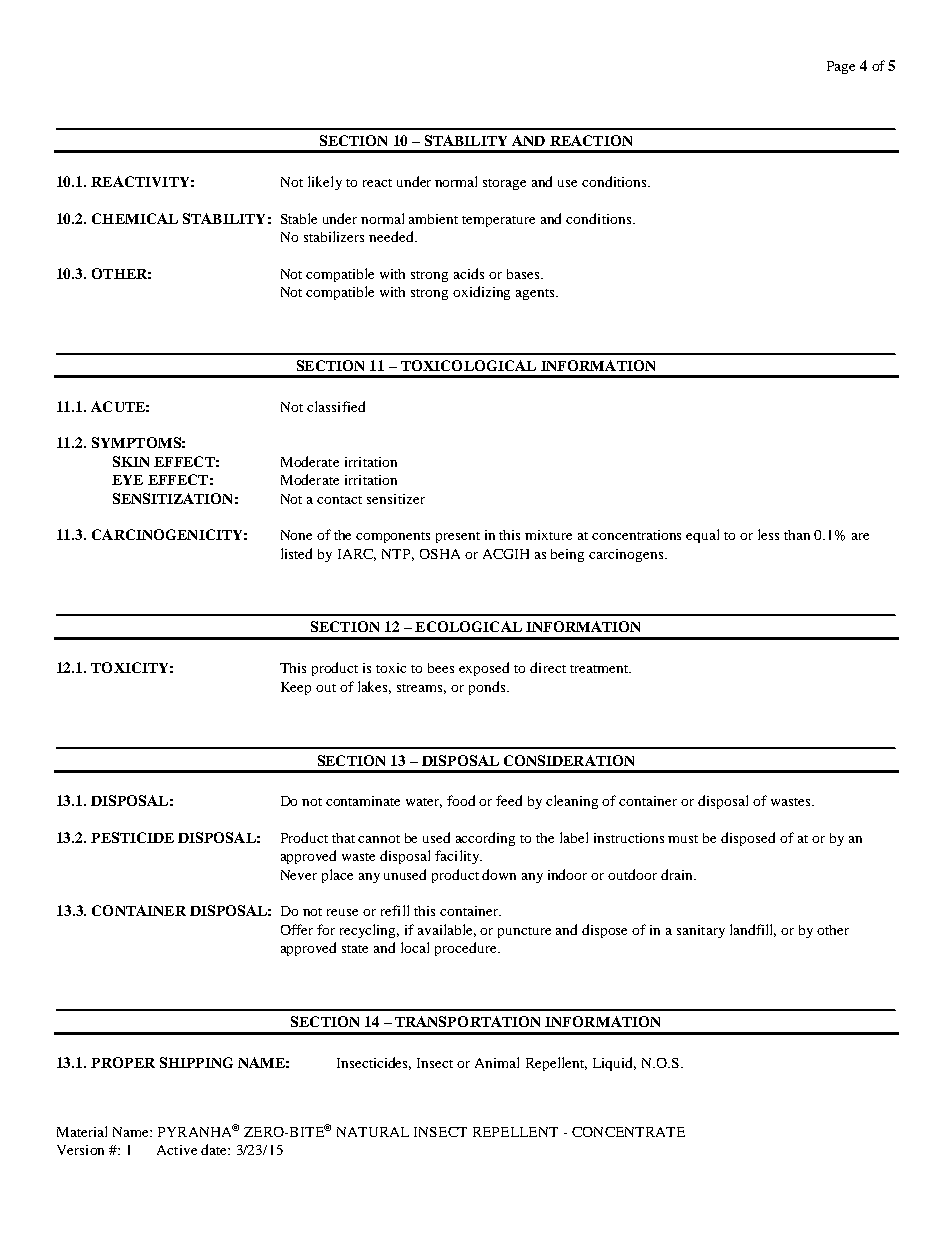 Image resolution: width=952 pixels, height=1233 pixels. Describe the element at coordinates (177, 1150) in the document. I see `Active` at that location.
